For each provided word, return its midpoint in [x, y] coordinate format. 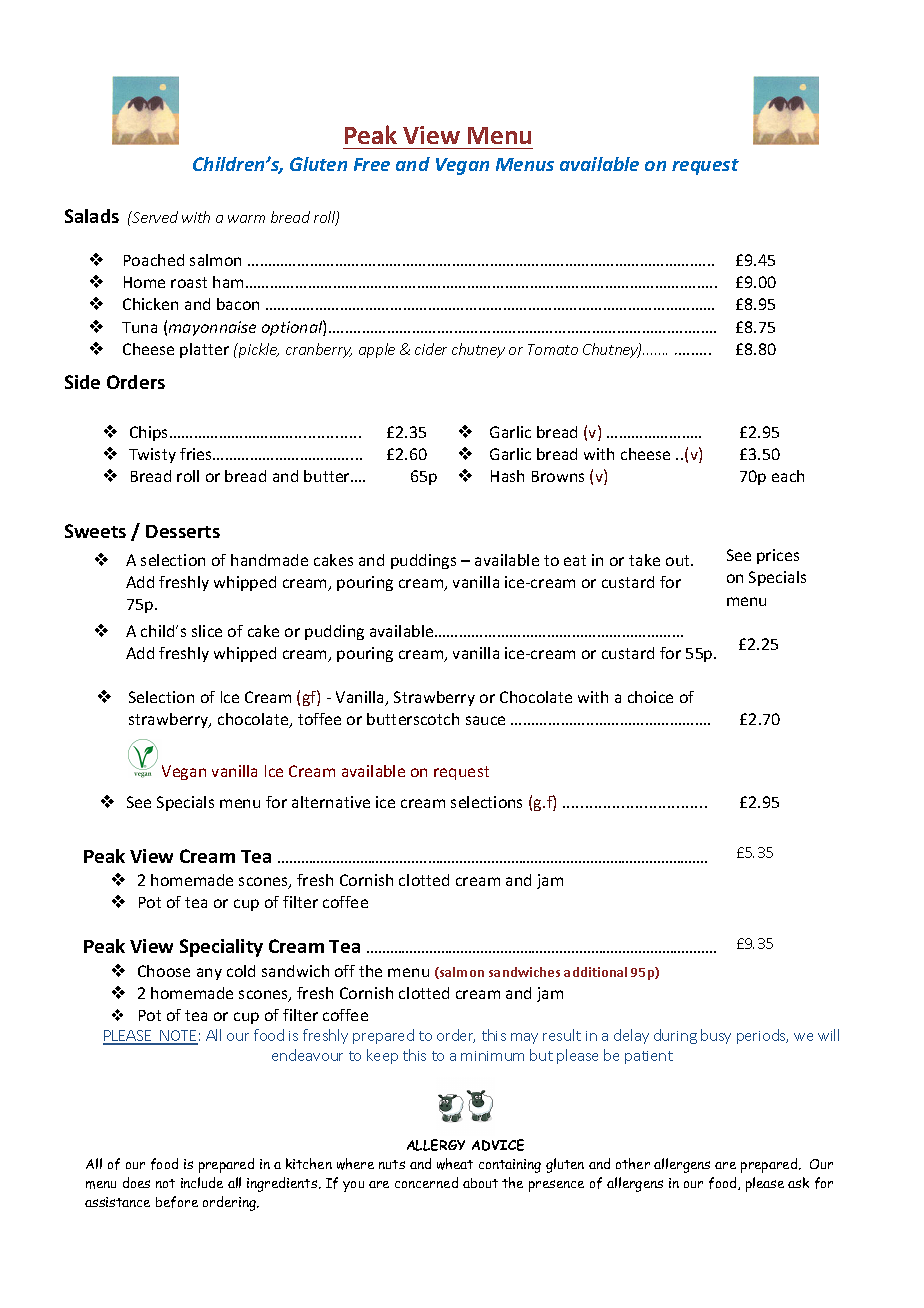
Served [154, 217]
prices [778, 556]
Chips [150, 433]
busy [716, 1036]
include [202, 1182]
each [788, 476]
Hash [507, 476]
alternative [331, 802]
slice [207, 631]
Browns [558, 476]
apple [377, 350]
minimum [492, 1056]
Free [372, 164]
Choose [164, 971]
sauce [485, 720]
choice [650, 697]
